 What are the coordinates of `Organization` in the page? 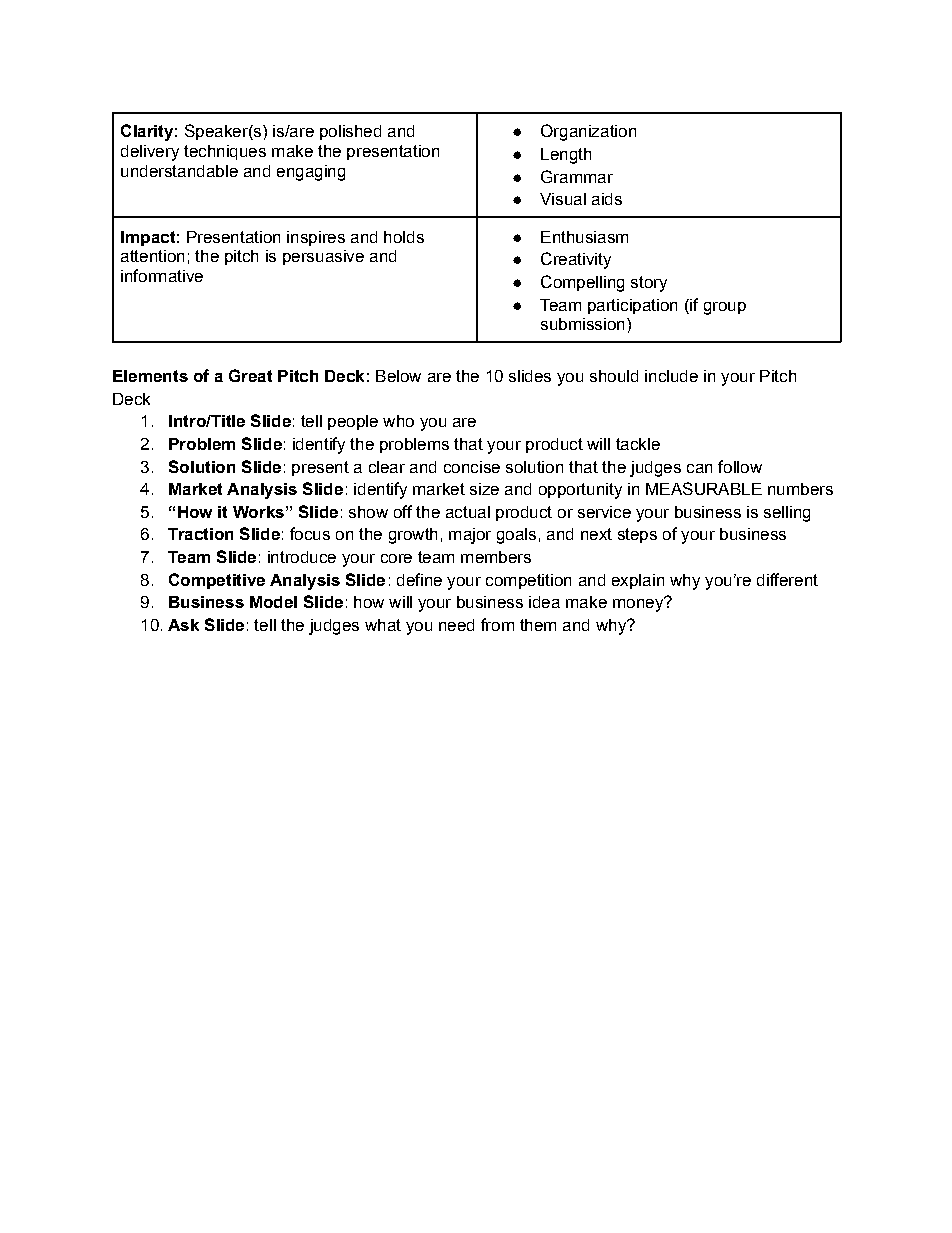 It's located at (588, 132).
